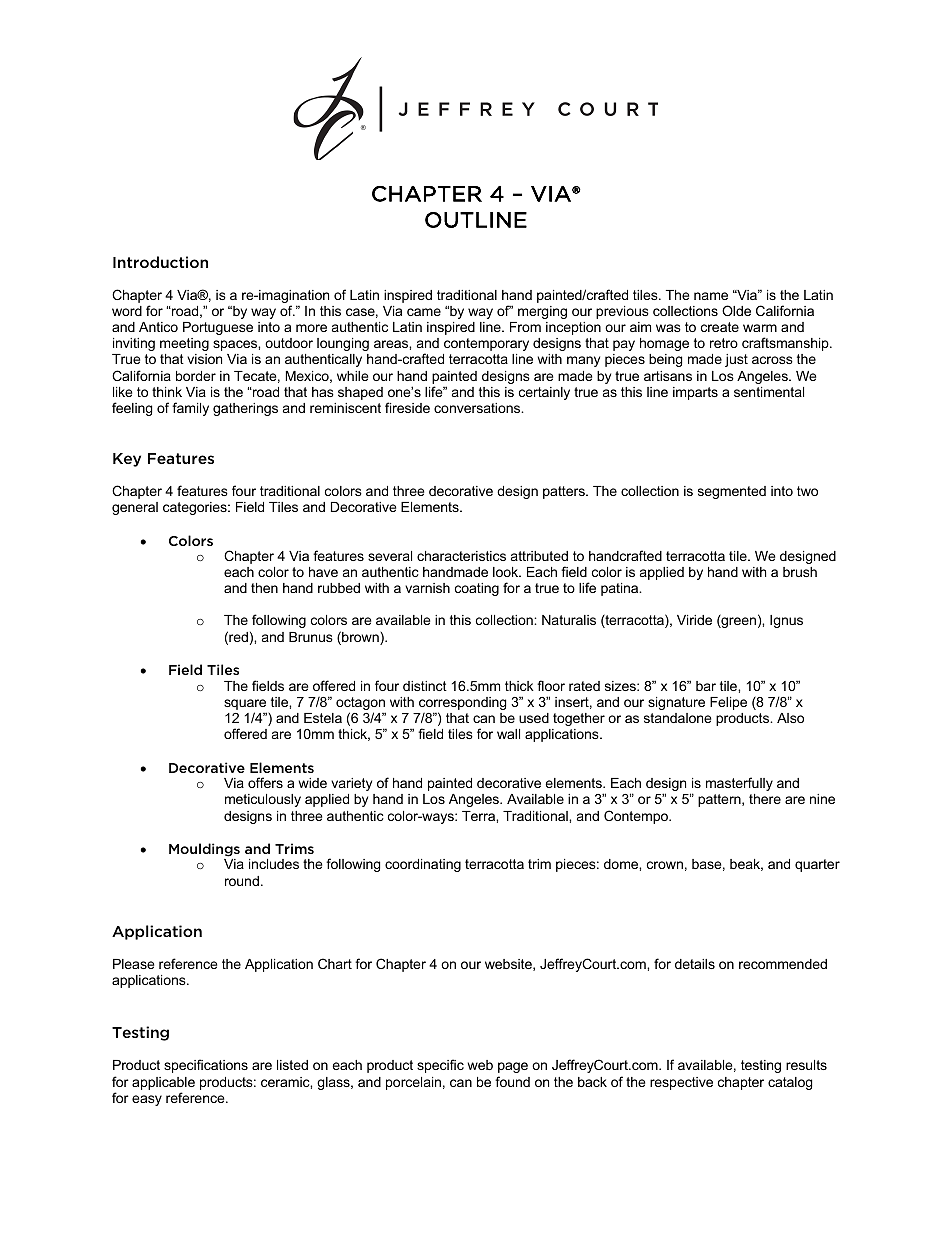 Image resolution: width=952 pixels, height=1233 pixels. I want to click on applicable, so click(163, 1085).
